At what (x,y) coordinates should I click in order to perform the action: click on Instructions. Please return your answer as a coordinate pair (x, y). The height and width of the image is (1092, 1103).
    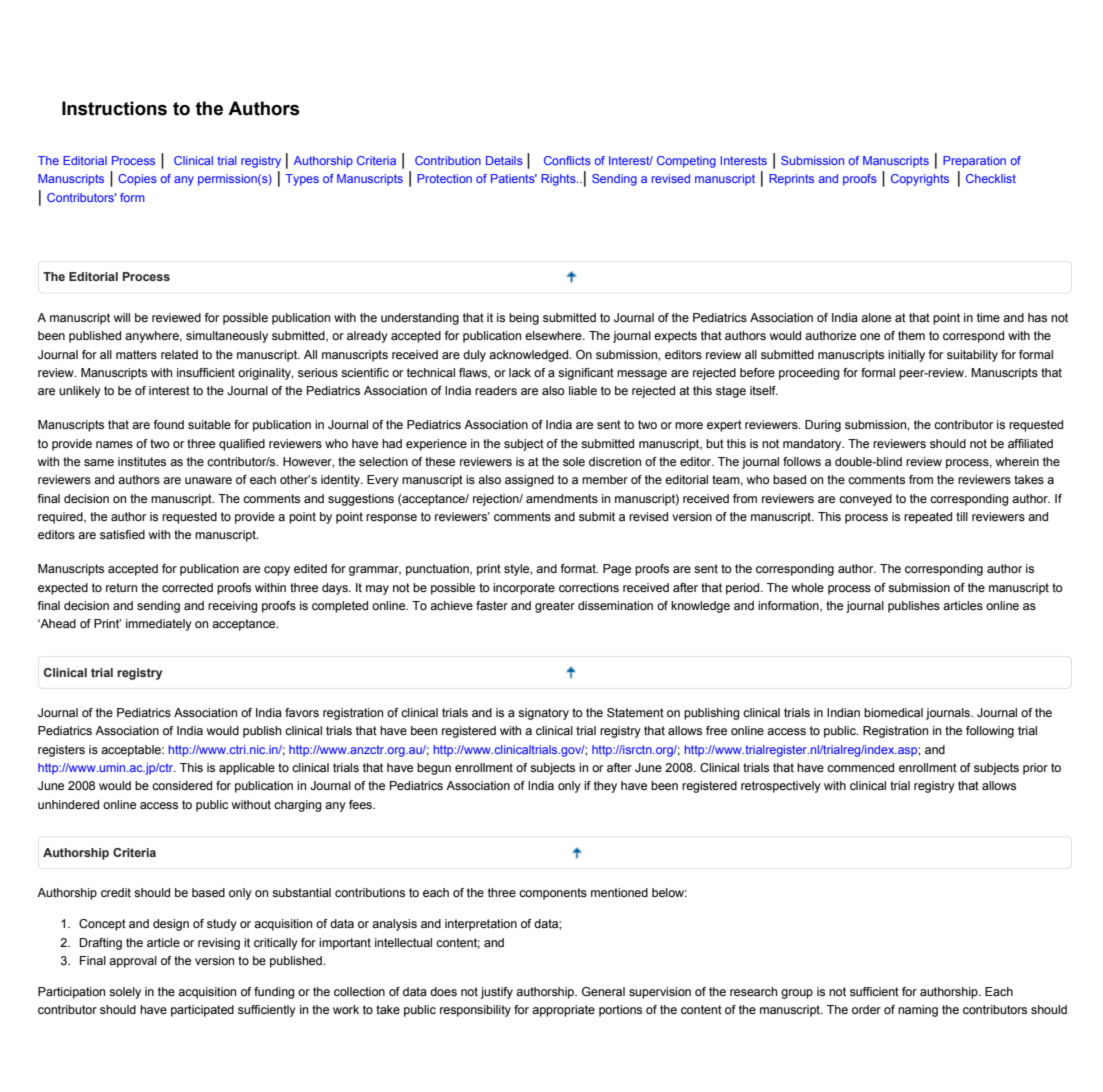
    Looking at the image, I should click on (114, 108).
